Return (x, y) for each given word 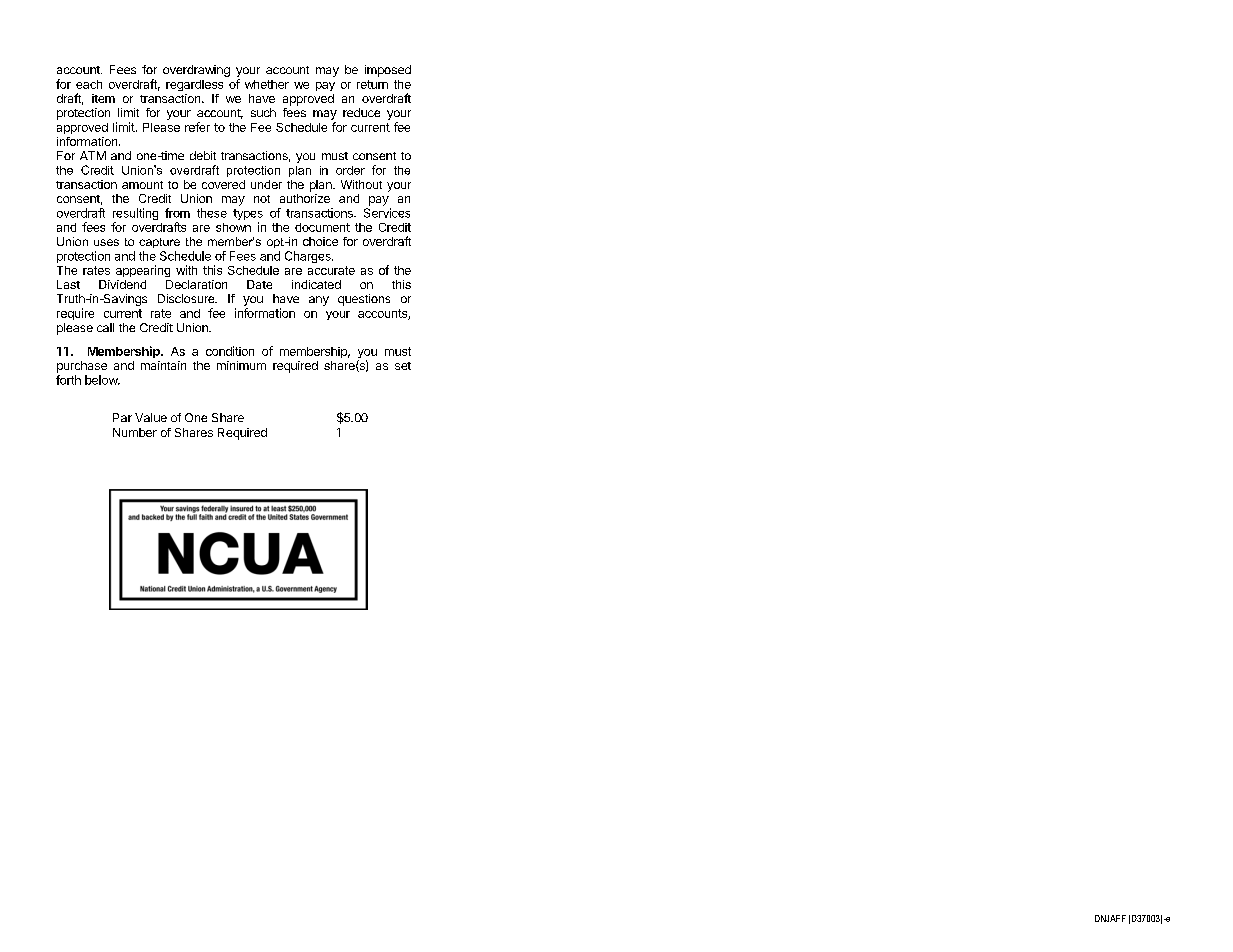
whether (267, 84)
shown (233, 227)
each (89, 84)
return (372, 84)
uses (106, 242)
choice (320, 241)
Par (122, 417)
